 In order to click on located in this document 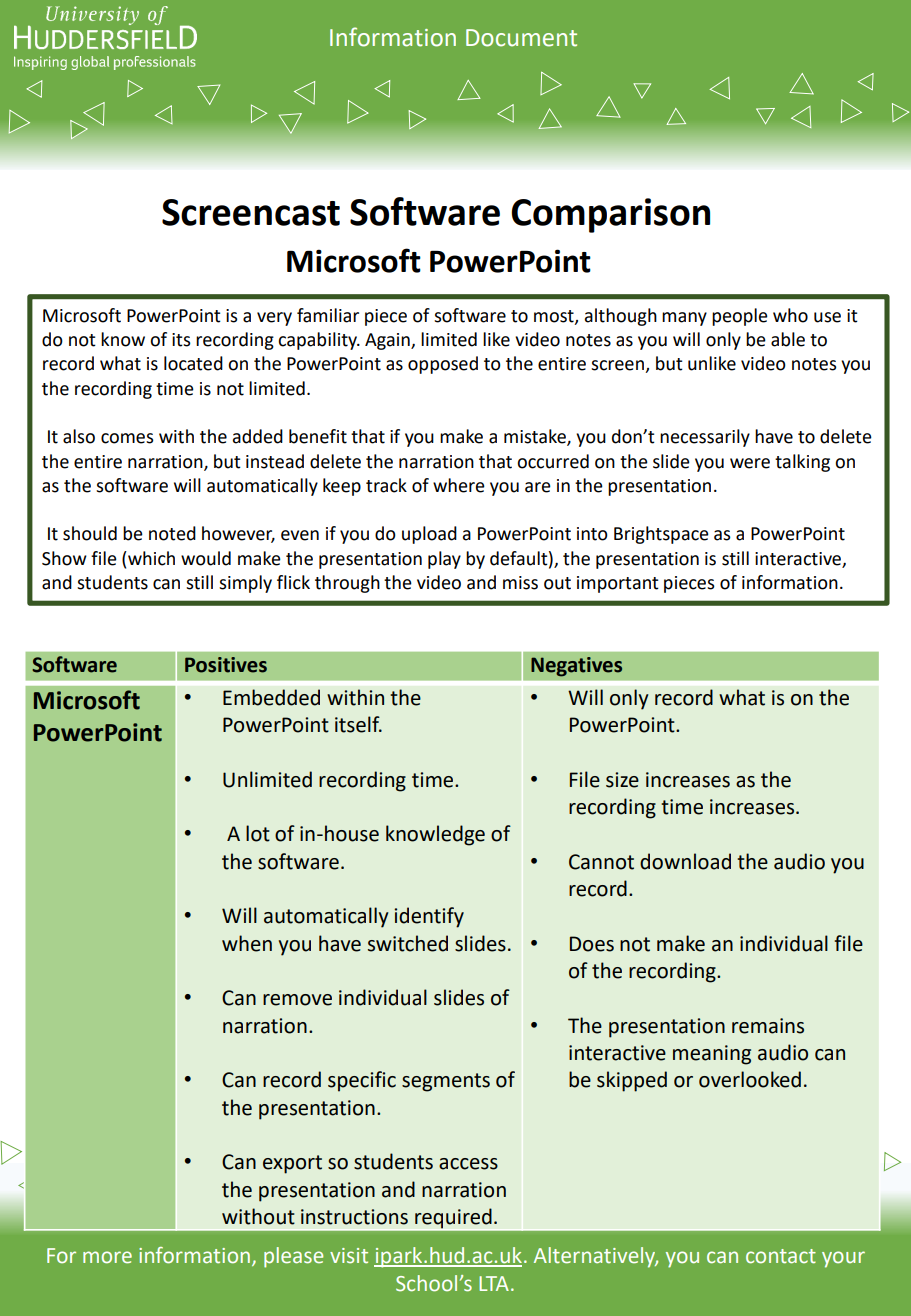, I will do `click(193, 363)`.
